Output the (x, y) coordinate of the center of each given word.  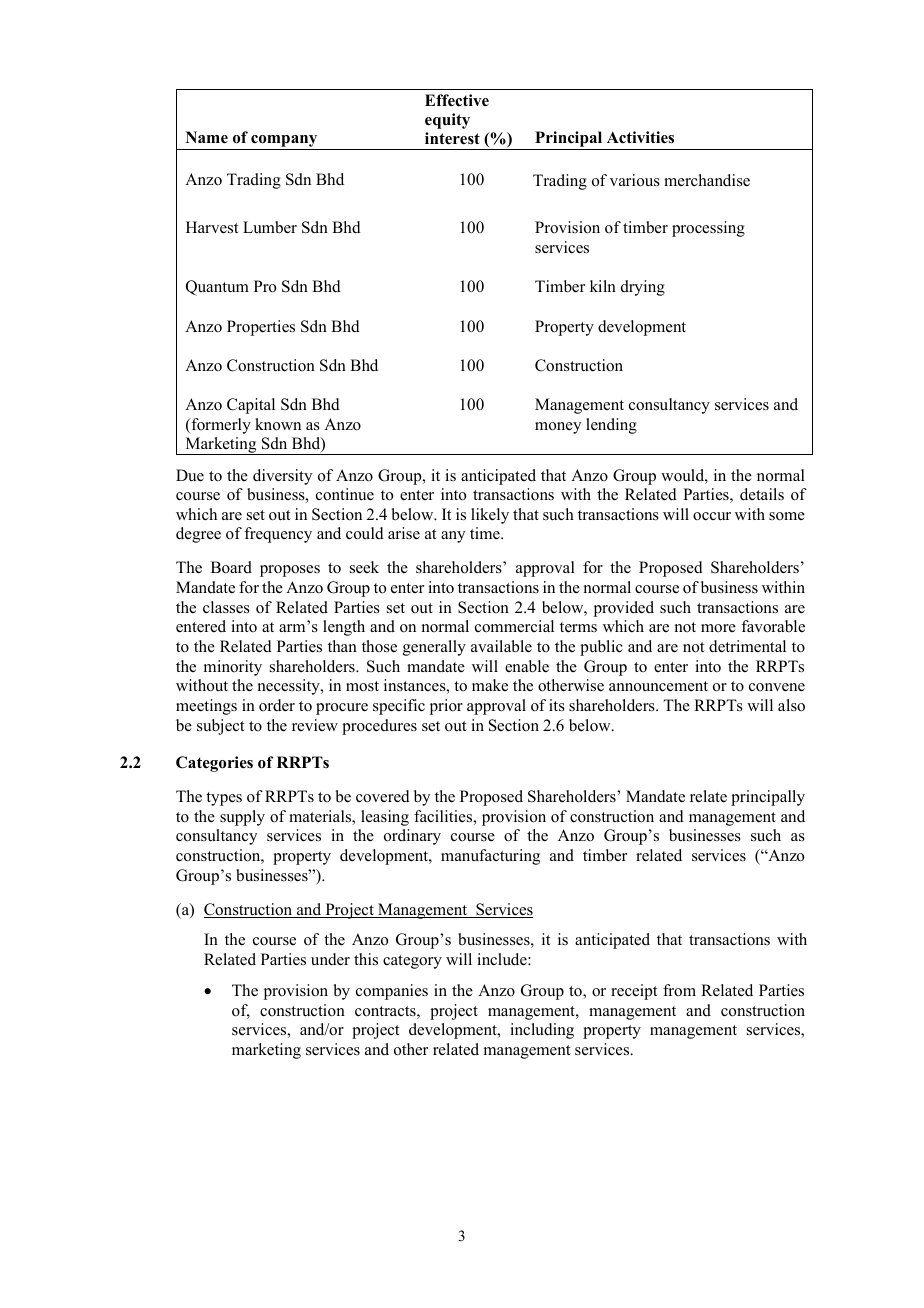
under (330, 959)
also (791, 705)
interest (452, 138)
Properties (261, 328)
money (558, 428)
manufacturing (490, 857)
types (224, 799)
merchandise (707, 180)
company (284, 142)
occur (712, 516)
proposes (290, 571)
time (486, 533)
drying (643, 288)
